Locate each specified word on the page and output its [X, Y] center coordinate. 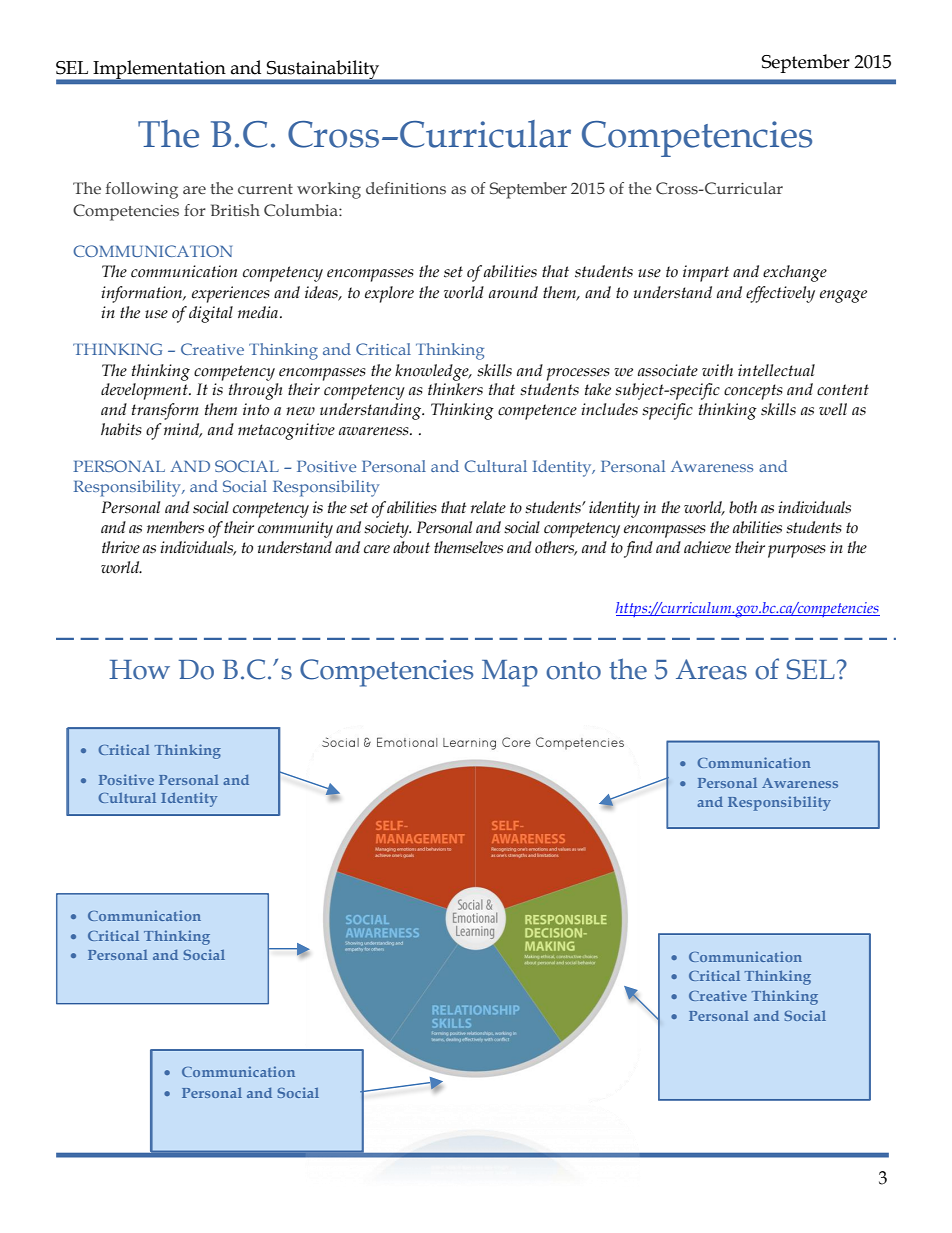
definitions [406, 188]
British [235, 210]
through [255, 391]
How [139, 670]
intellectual [776, 370]
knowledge [433, 372]
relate [488, 507]
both [743, 507]
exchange [795, 273]
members [175, 527]
